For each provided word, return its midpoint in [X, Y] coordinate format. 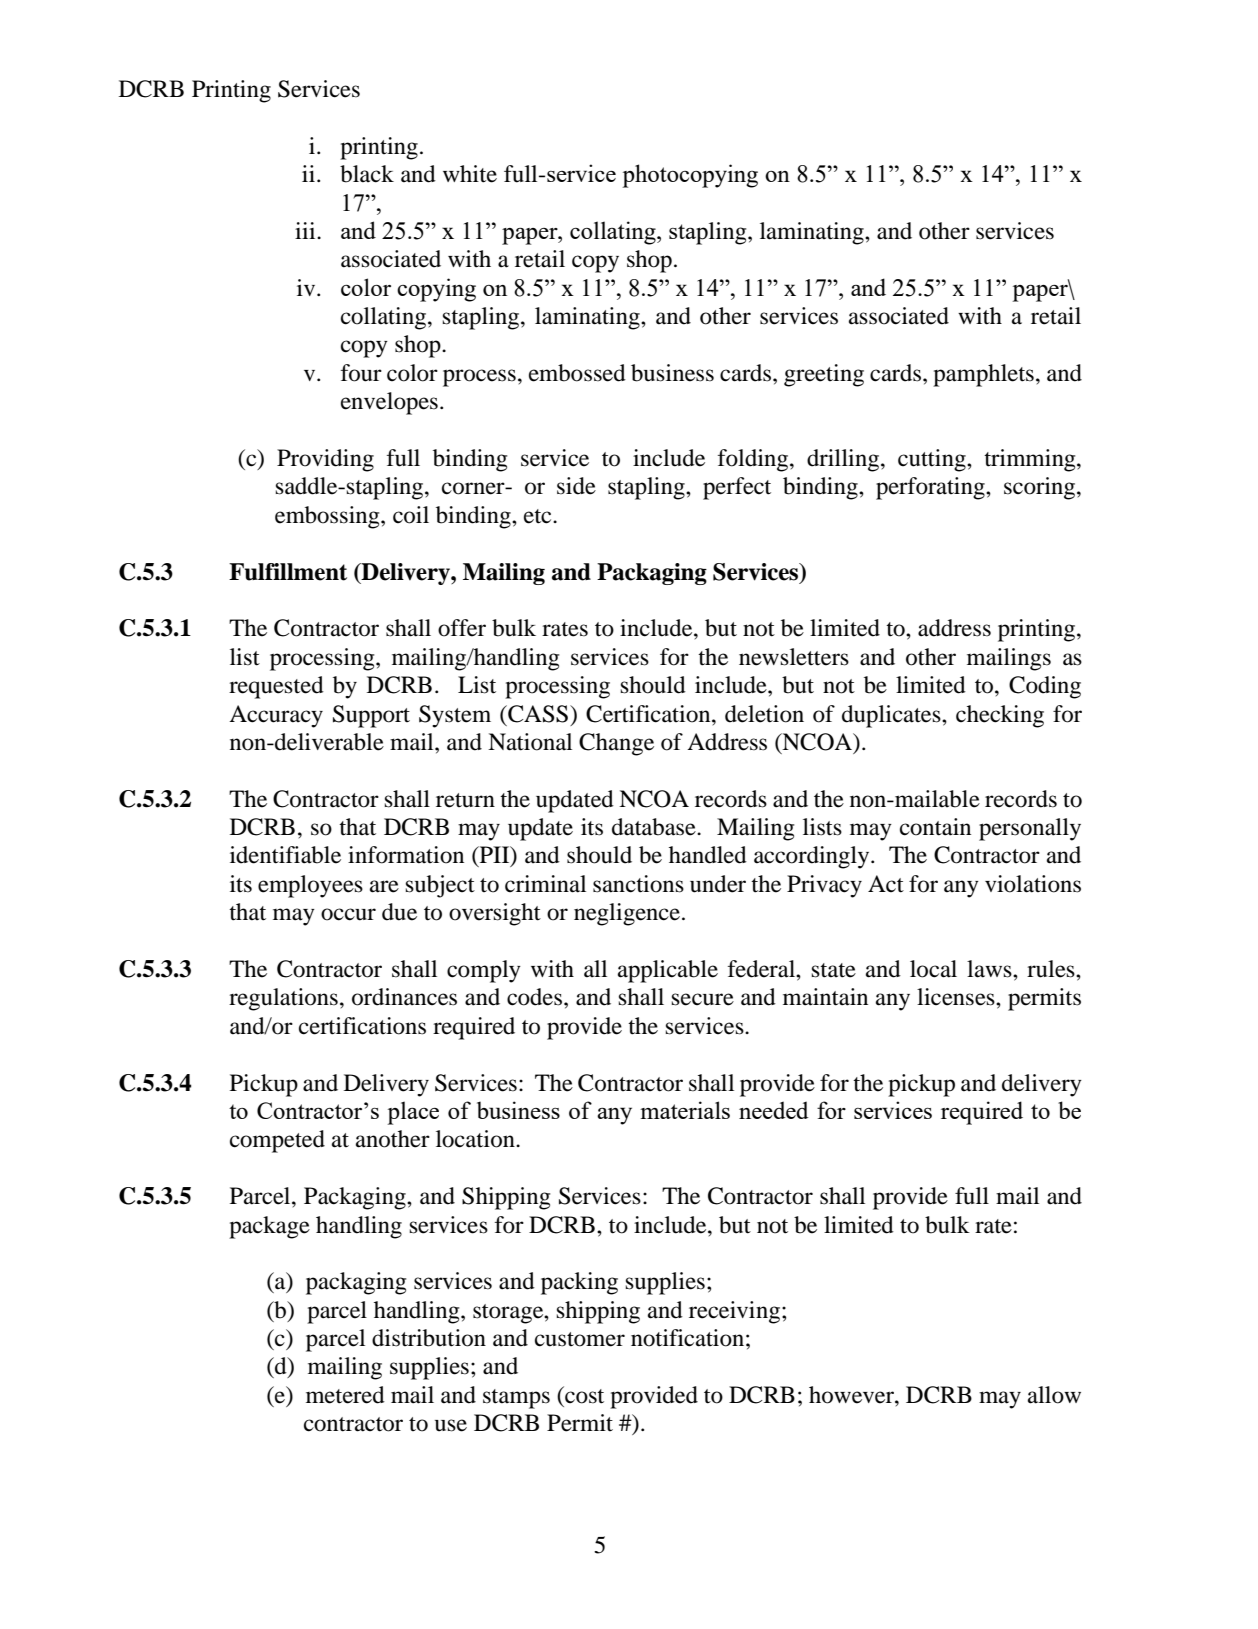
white [470, 174]
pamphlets [983, 375]
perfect [737, 488]
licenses [957, 997]
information [406, 855]
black [367, 174]
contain [935, 827]
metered [345, 1395]
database [655, 827]
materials [685, 1110]
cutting [933, 460]
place [413, 1113]
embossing [328, 517]
